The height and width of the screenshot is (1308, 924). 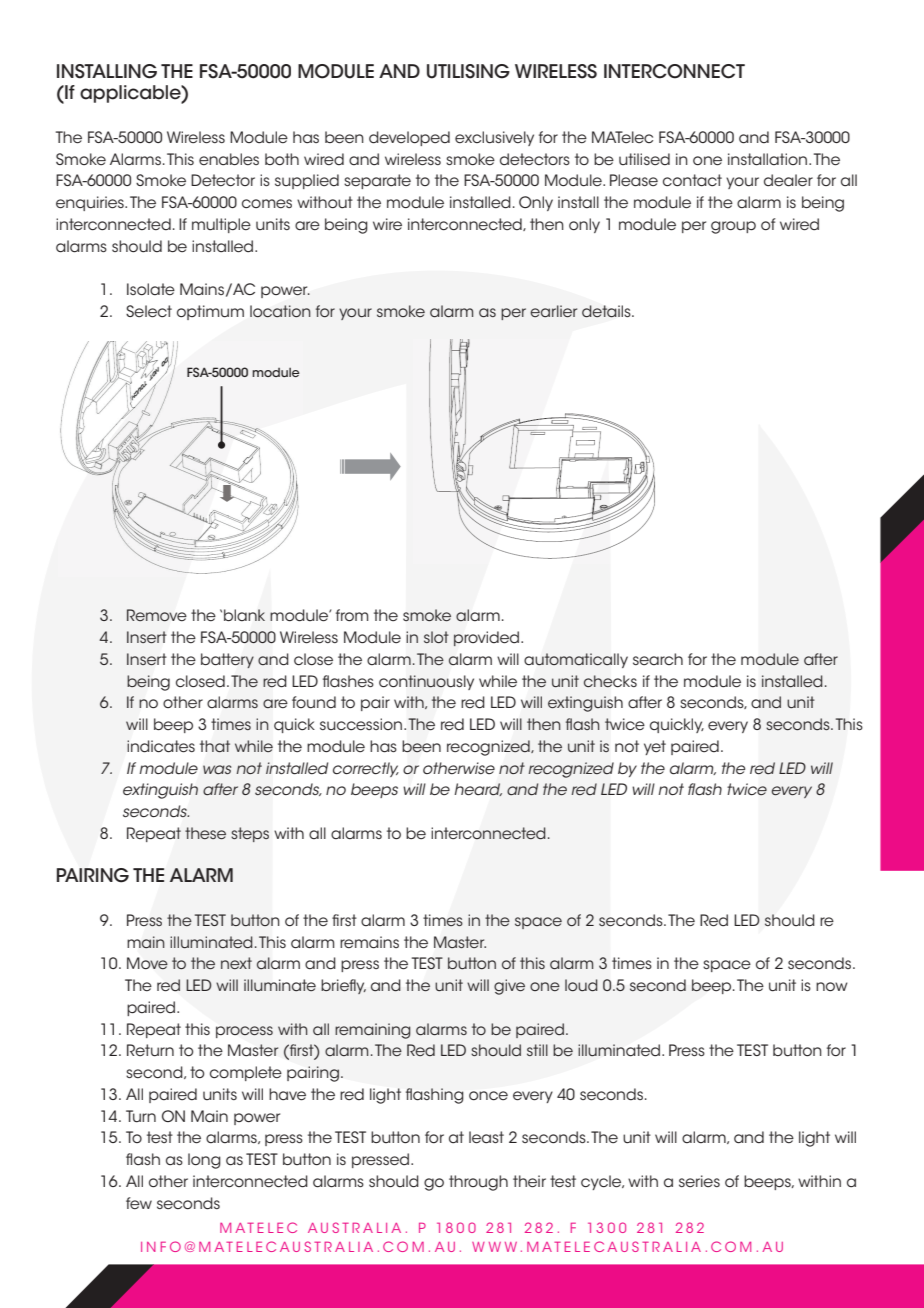 What do you see at coordinates (161, 746) in the screenshot?
I see `indicates` at bounding box center [161, 746].
